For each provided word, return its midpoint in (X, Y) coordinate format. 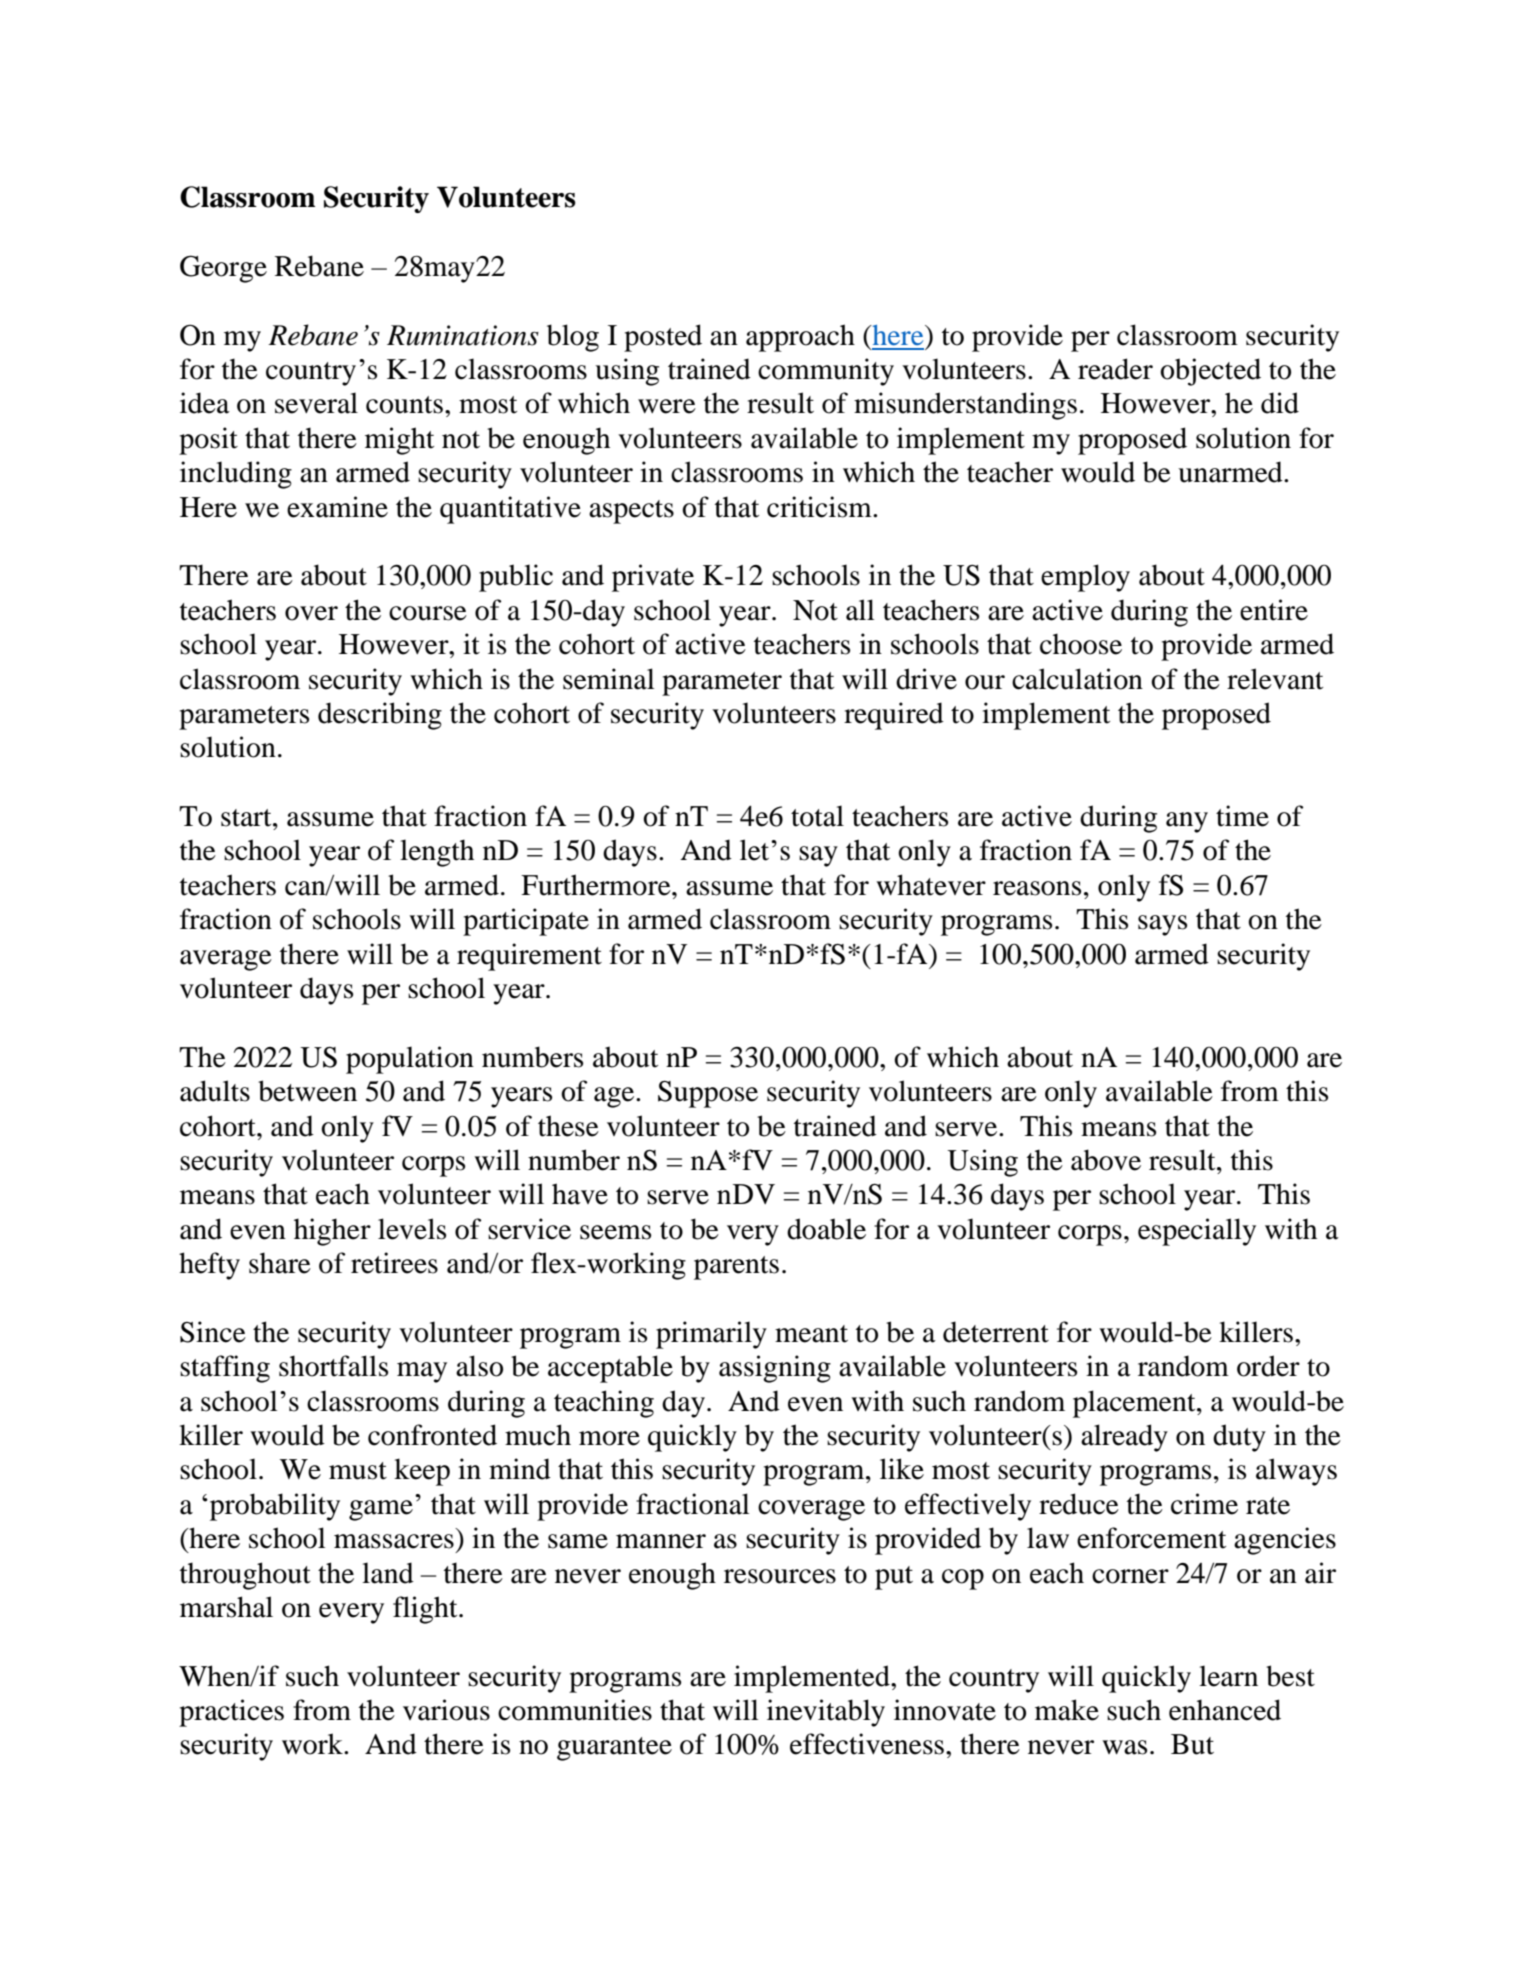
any (1187, 822)
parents (736, 1268)
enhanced (1225, 1710)
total (817, 816)
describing (380, 716)
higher (332, 1232)
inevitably (826, 1713)
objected (1210, 372)
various (446, 1710)
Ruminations (463, 335)
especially (1197, 1232)
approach (800, 338)
